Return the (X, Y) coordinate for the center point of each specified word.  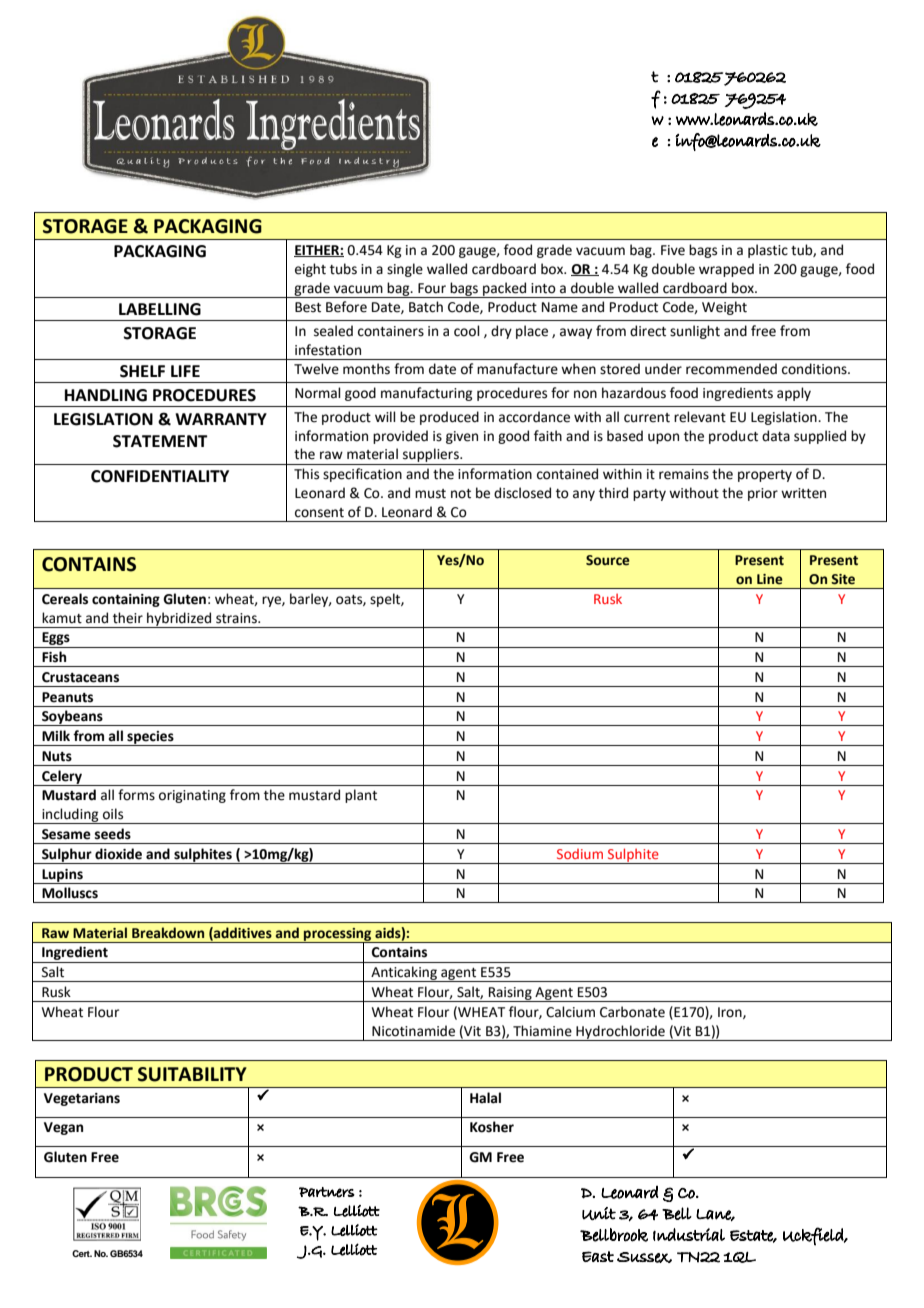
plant (361, 796)
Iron (731, 1013)
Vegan (63, 1128)
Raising (510, 994)
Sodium (580, 854)
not (461, 494)
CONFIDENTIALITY (160, 476)
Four (432, 288)
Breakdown (168, 933)
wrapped (726, 270)
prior (763, 494)
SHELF (142, 371)
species (150, 738)
